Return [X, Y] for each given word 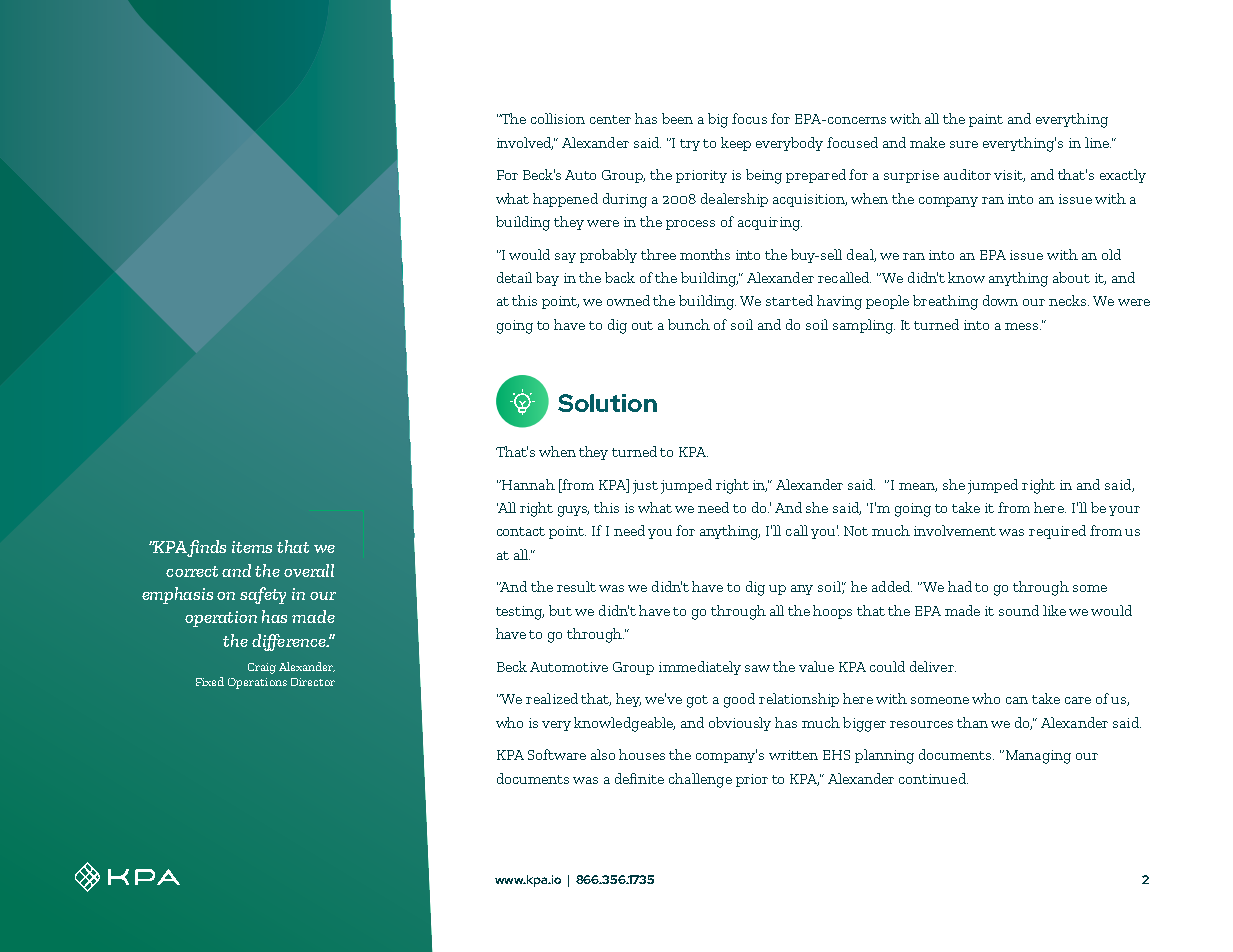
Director [313, 682]
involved [525, 143]
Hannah [527, 484]
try [690, 145]
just [645, 487]
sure [964, 144]
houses [642, 754]
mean [918, 487]
